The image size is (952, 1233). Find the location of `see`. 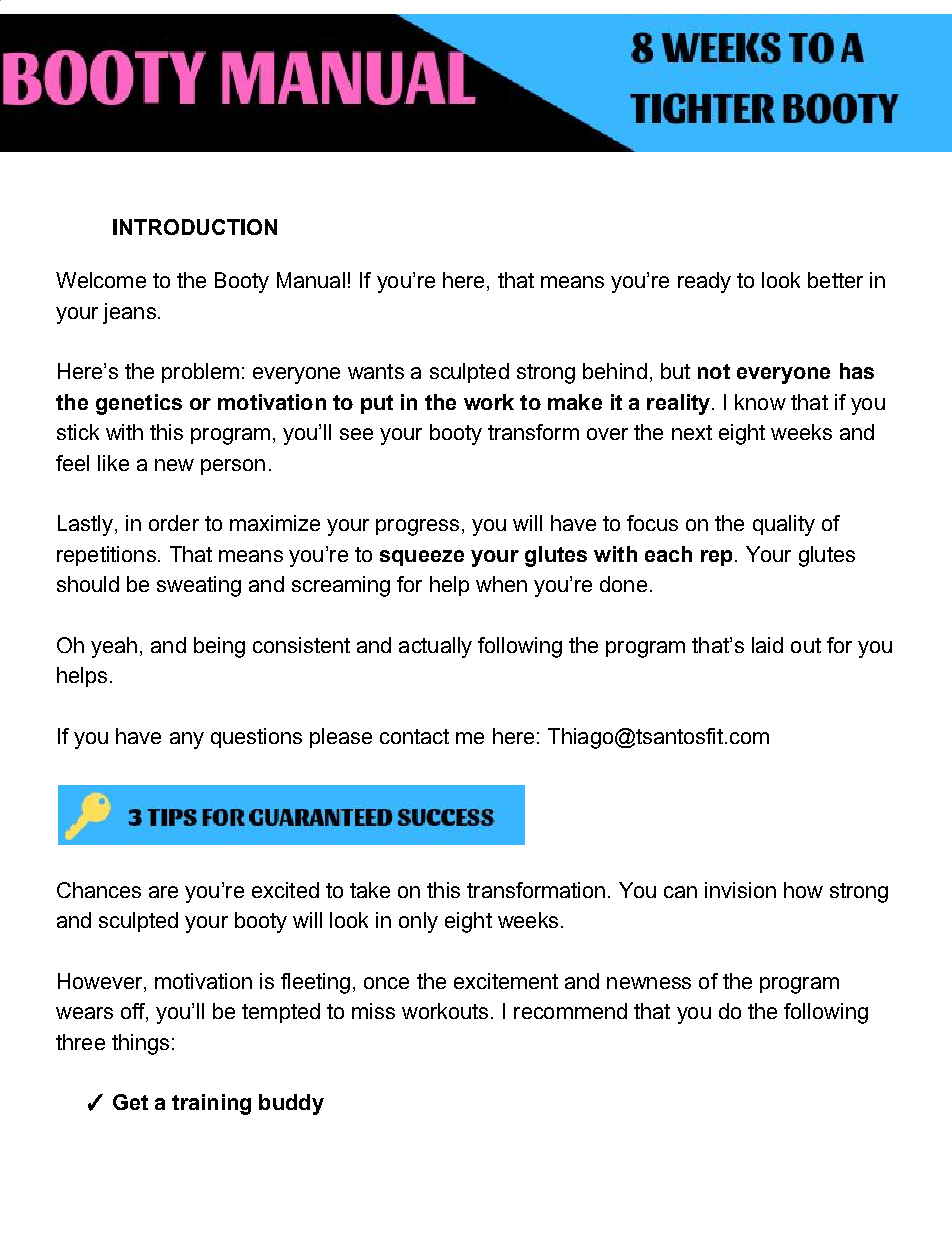

see is located at coordinates (356, 434).
